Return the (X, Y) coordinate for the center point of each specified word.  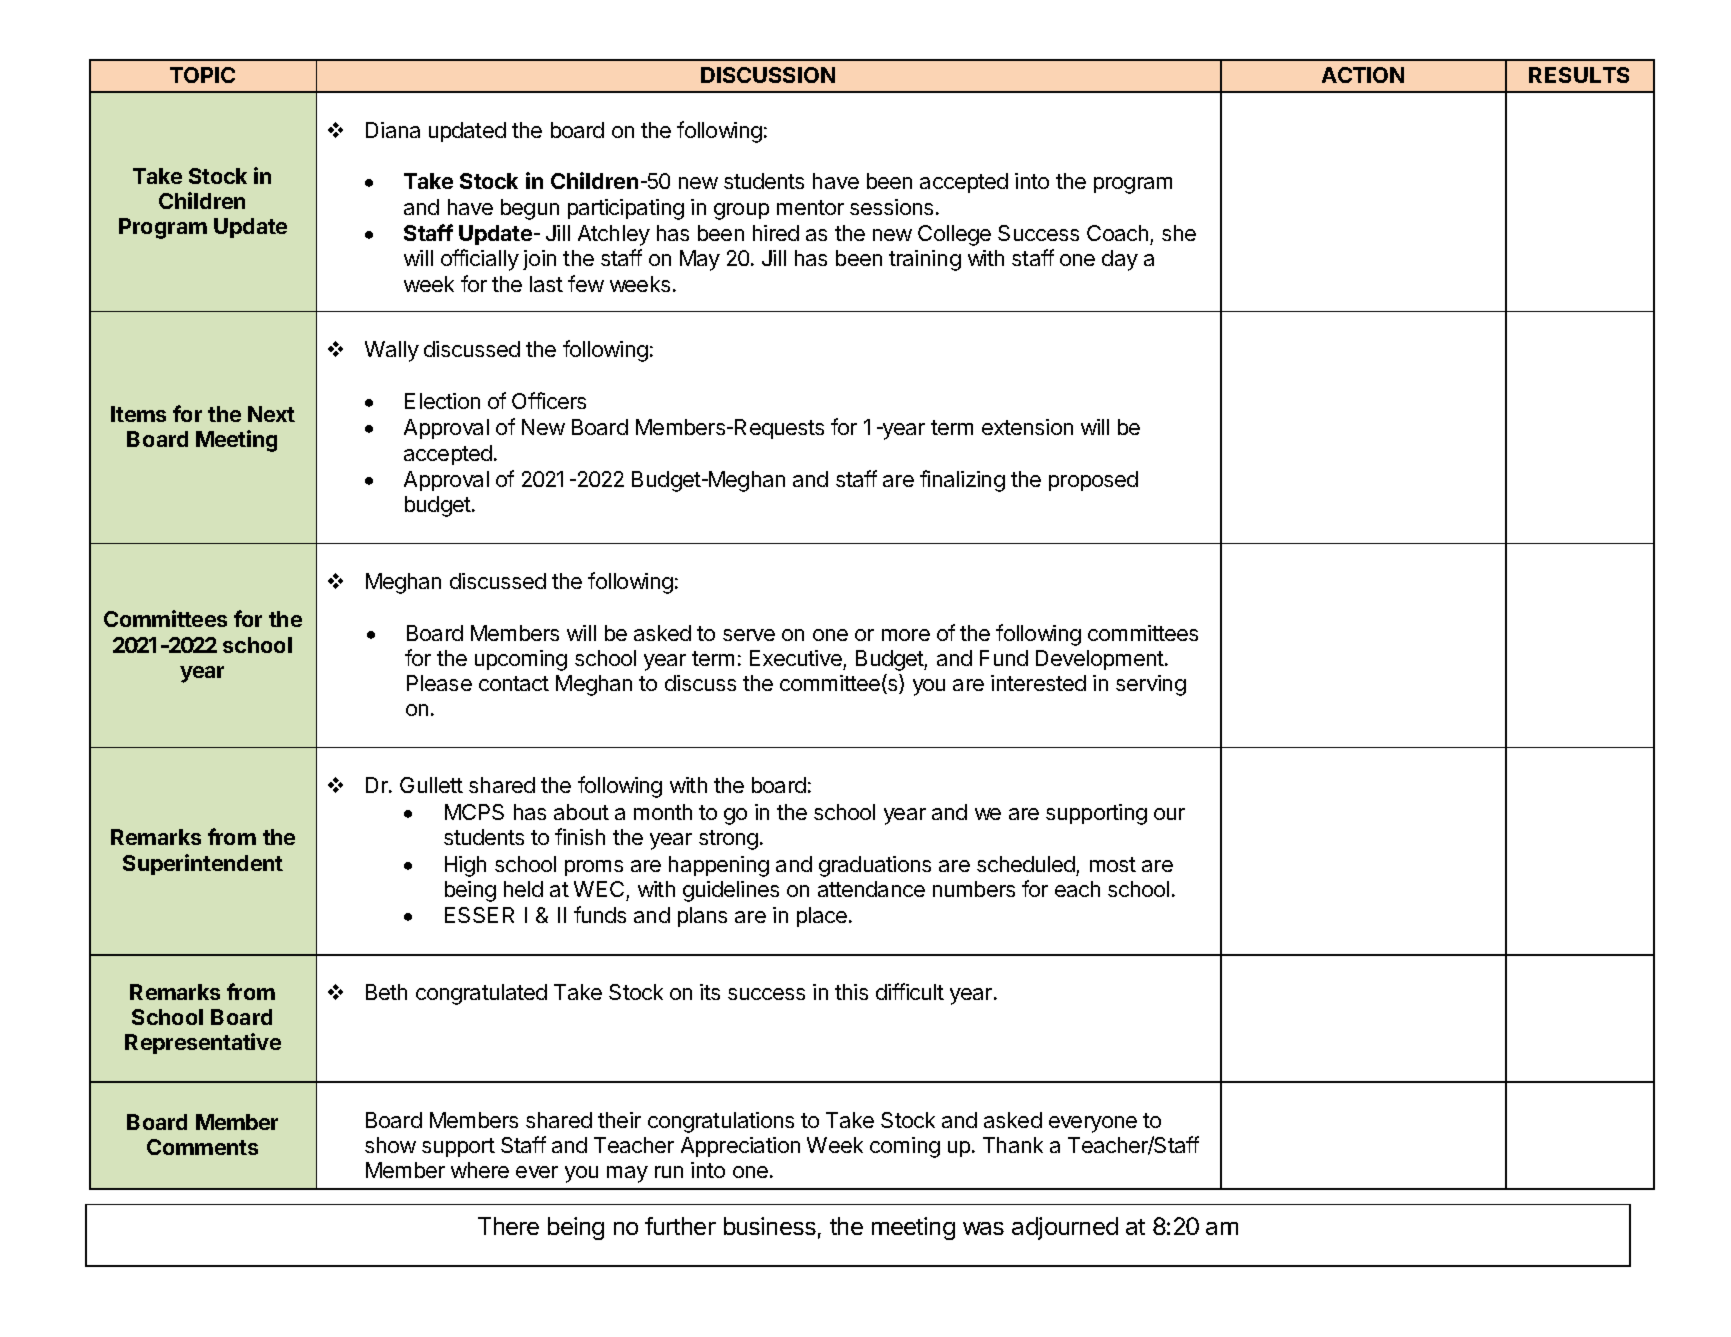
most (1113, 864)
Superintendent (203, 864)
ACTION (1363, 75)
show (390, 1145)
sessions (891, 207)
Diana (393, 130)
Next (271, 414)
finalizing (962, 481)
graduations (875, 866)
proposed (1093, 481)
